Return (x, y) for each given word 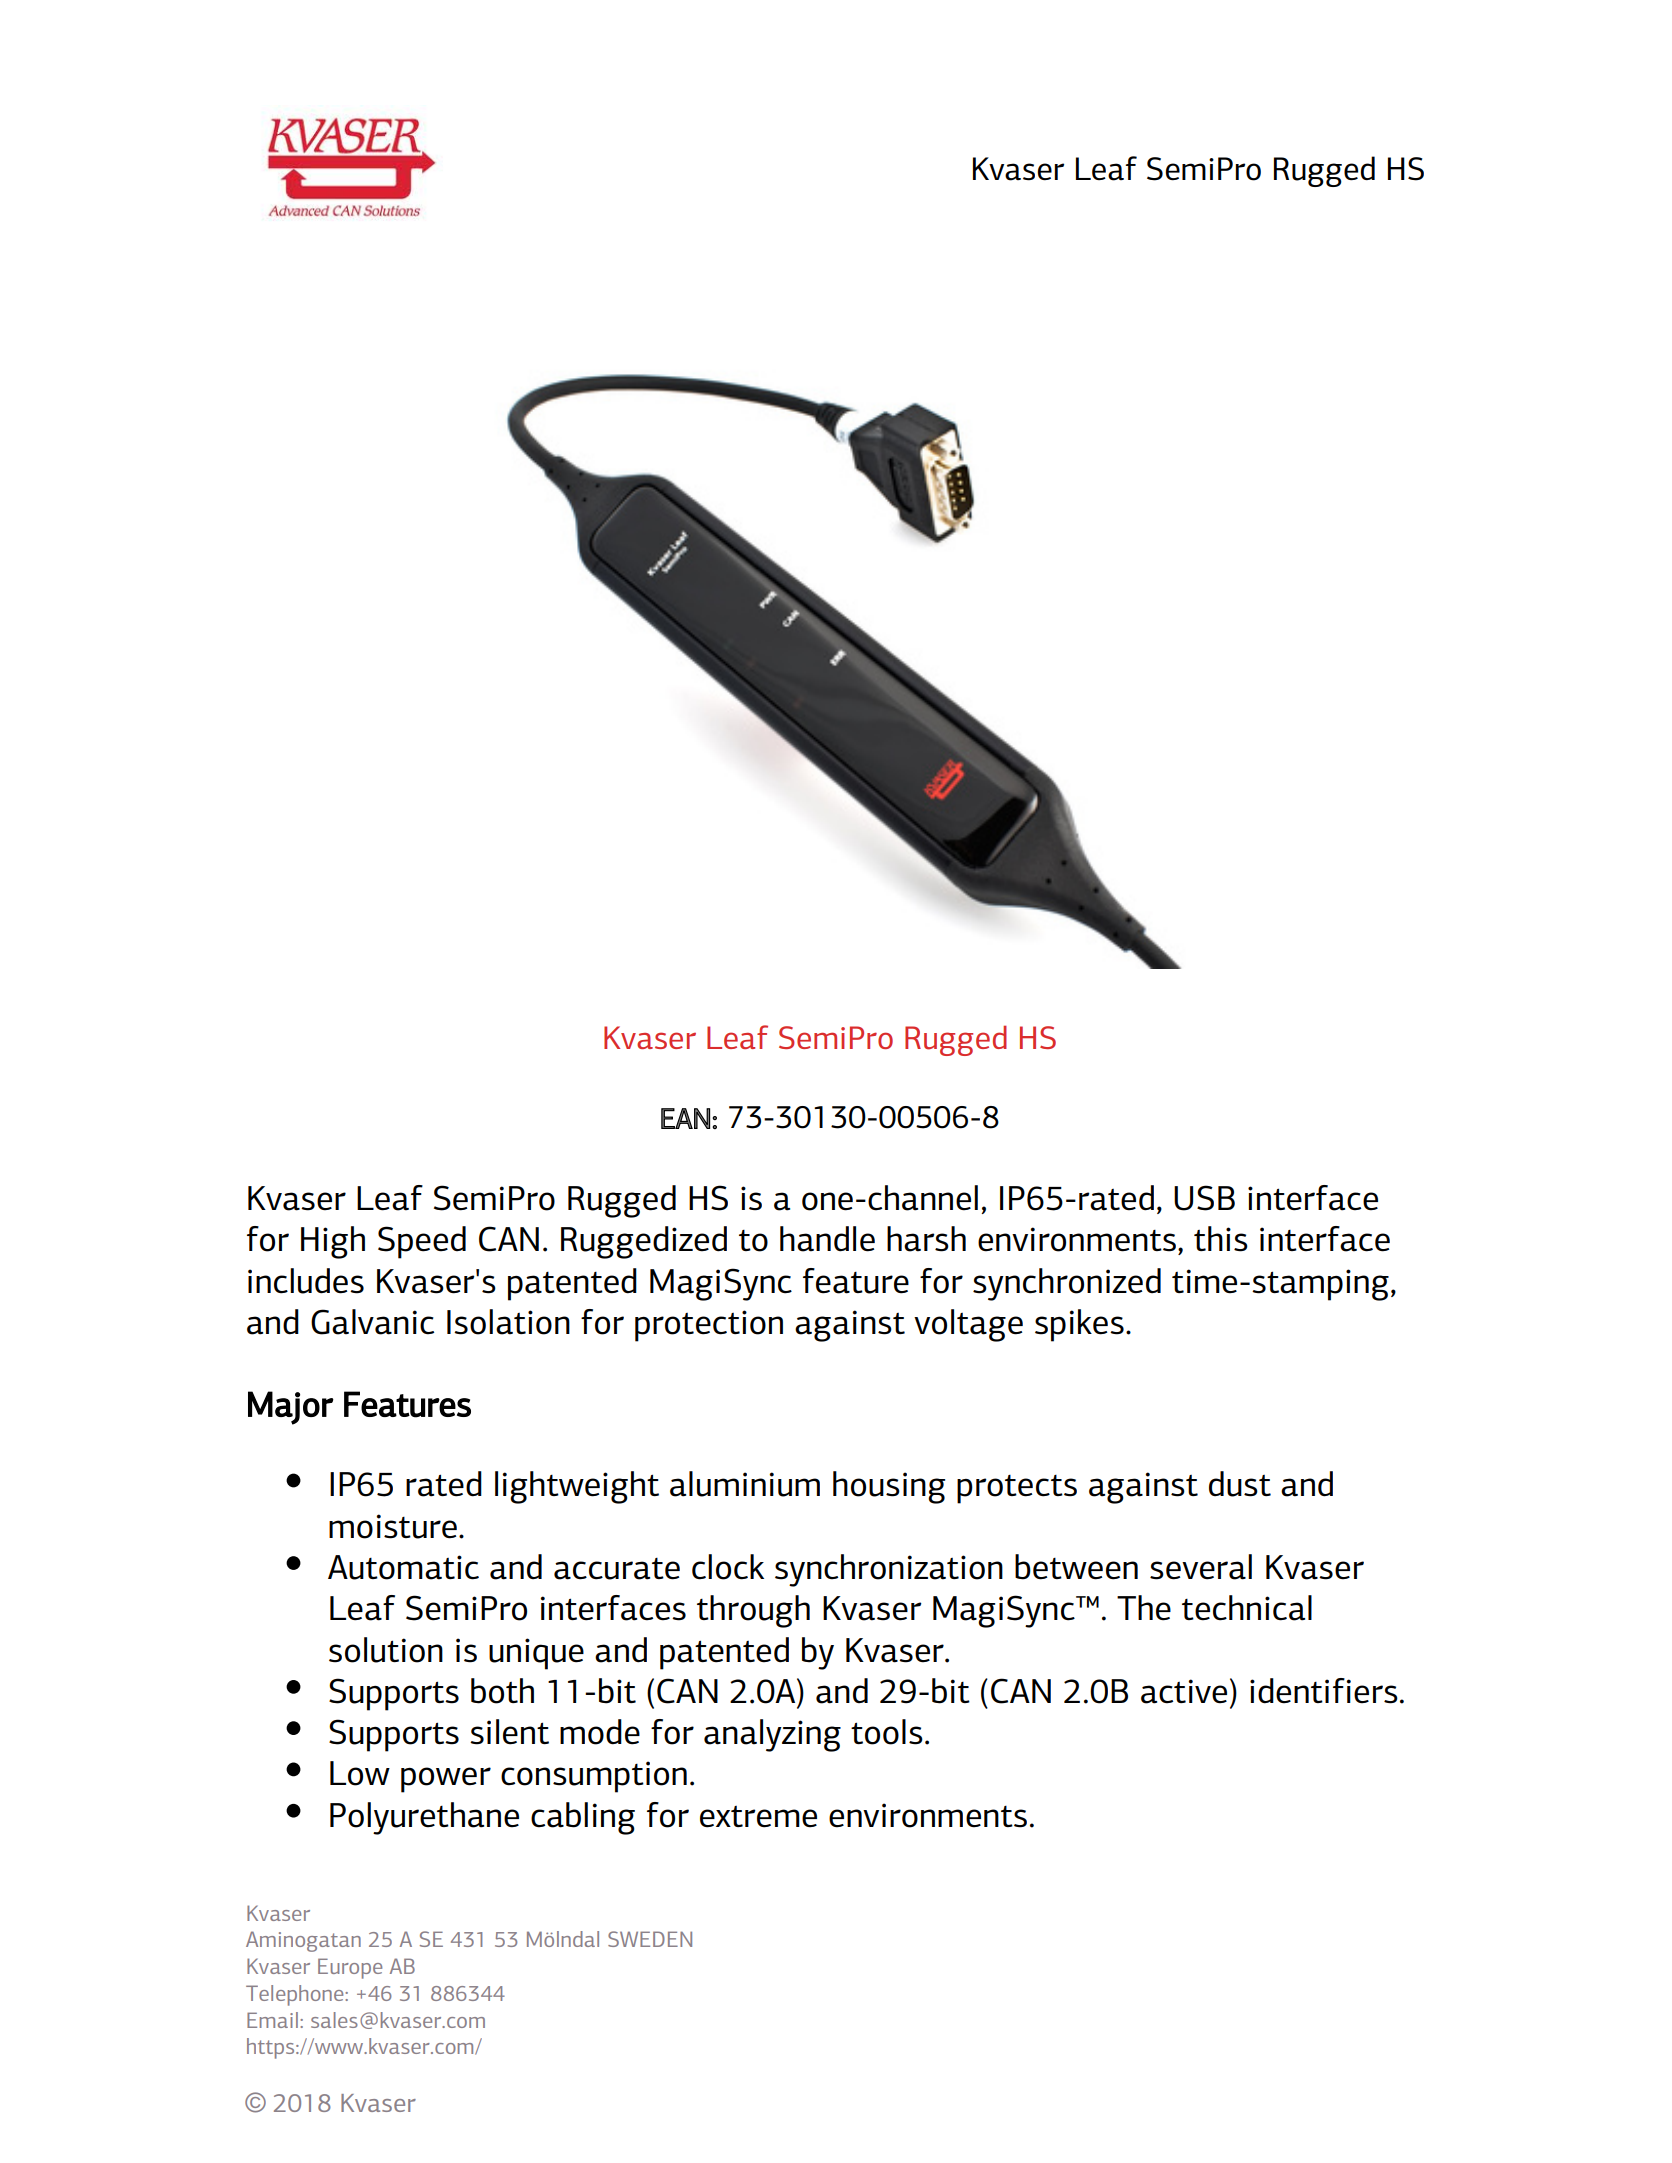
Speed (422, 1242)
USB (1204, 1198)
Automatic (403, 1567)
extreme (758, 1817)
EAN (685, 1118)
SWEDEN (650, 1939)
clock (728, 1567)
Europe (350, 1968)
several (1201, 1567)
